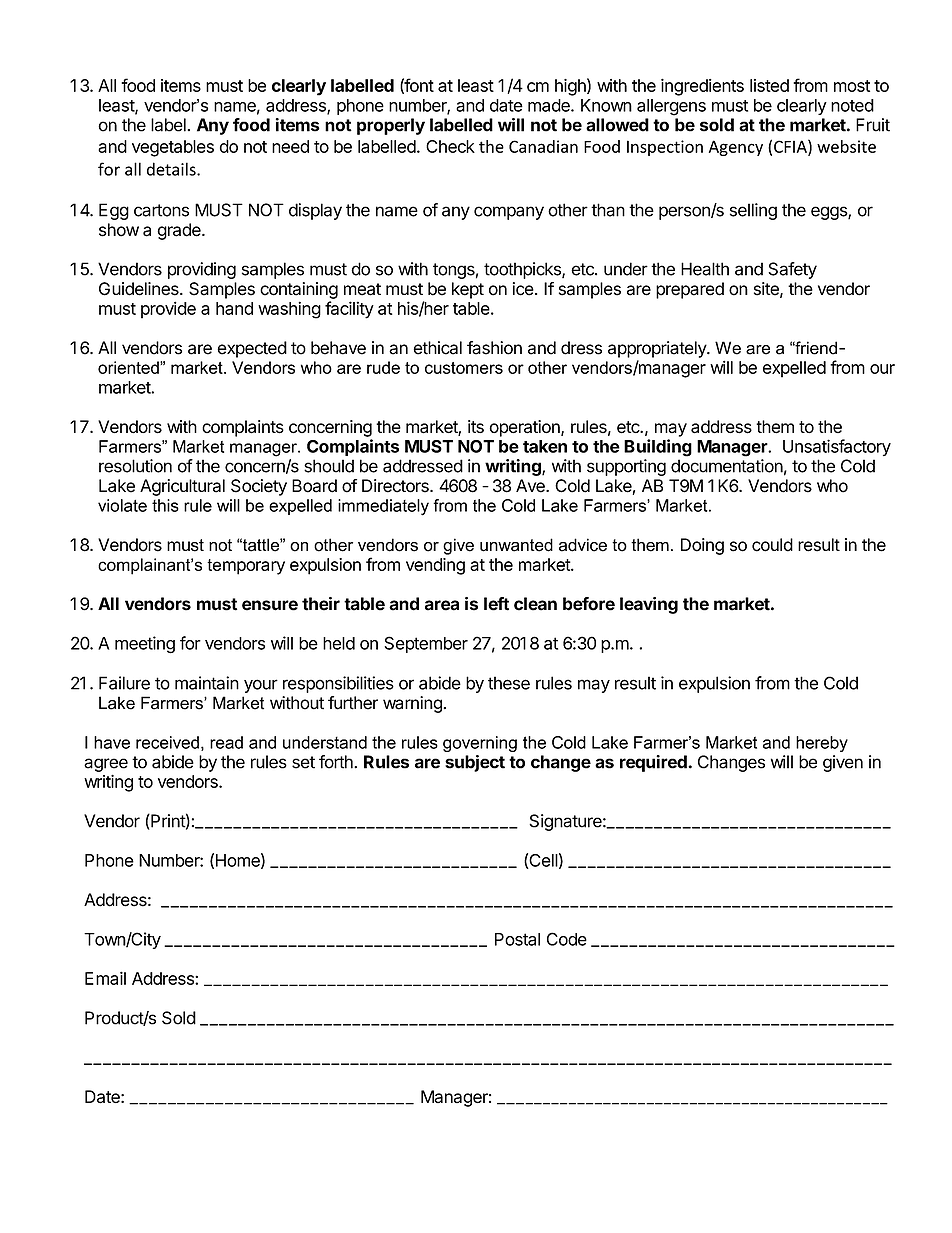 The height and width of the image is (1233, 952). Describe the element at coordinates (769, 85) in the image. I see `listed` at that location.
